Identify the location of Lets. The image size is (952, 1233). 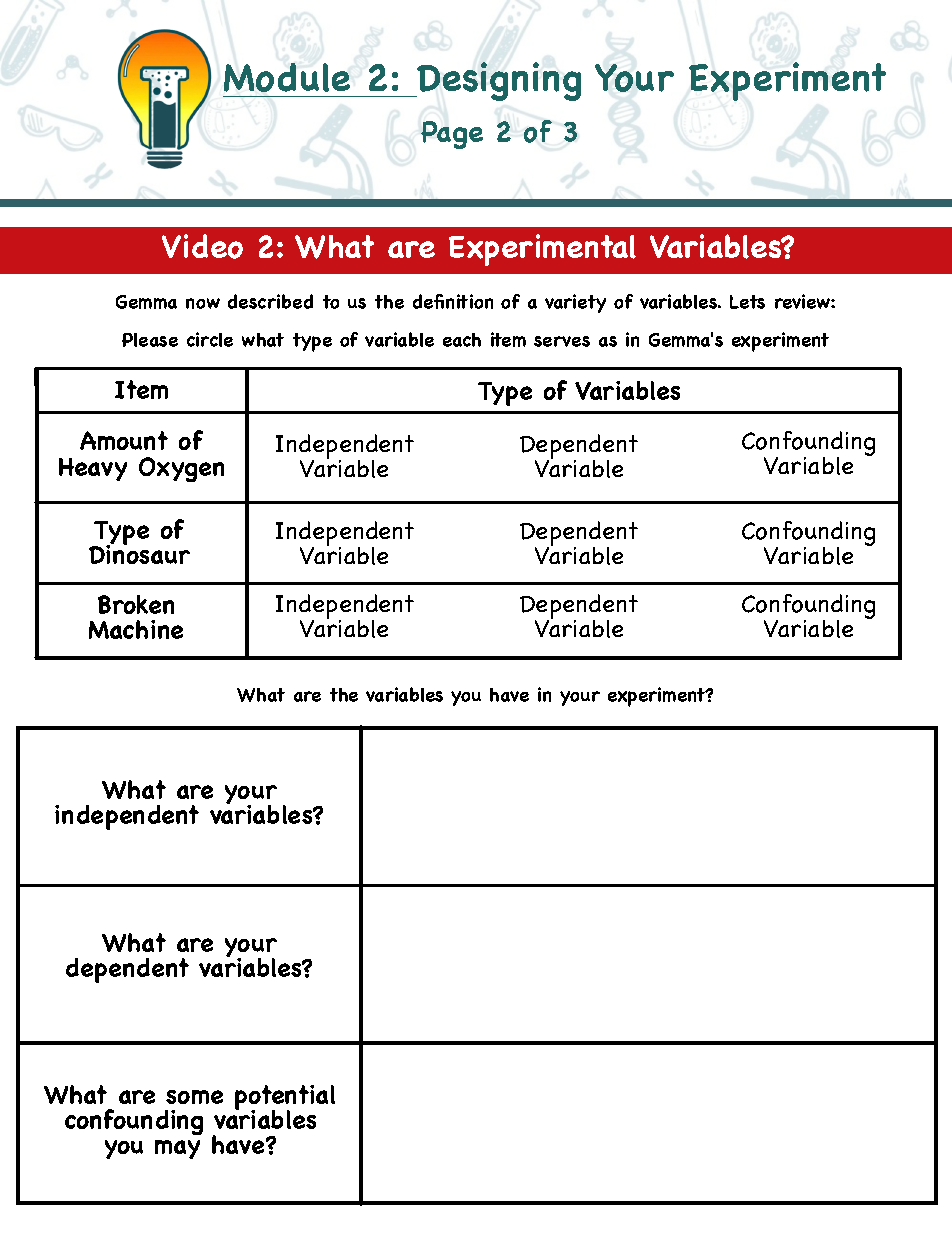
(747, 302).
